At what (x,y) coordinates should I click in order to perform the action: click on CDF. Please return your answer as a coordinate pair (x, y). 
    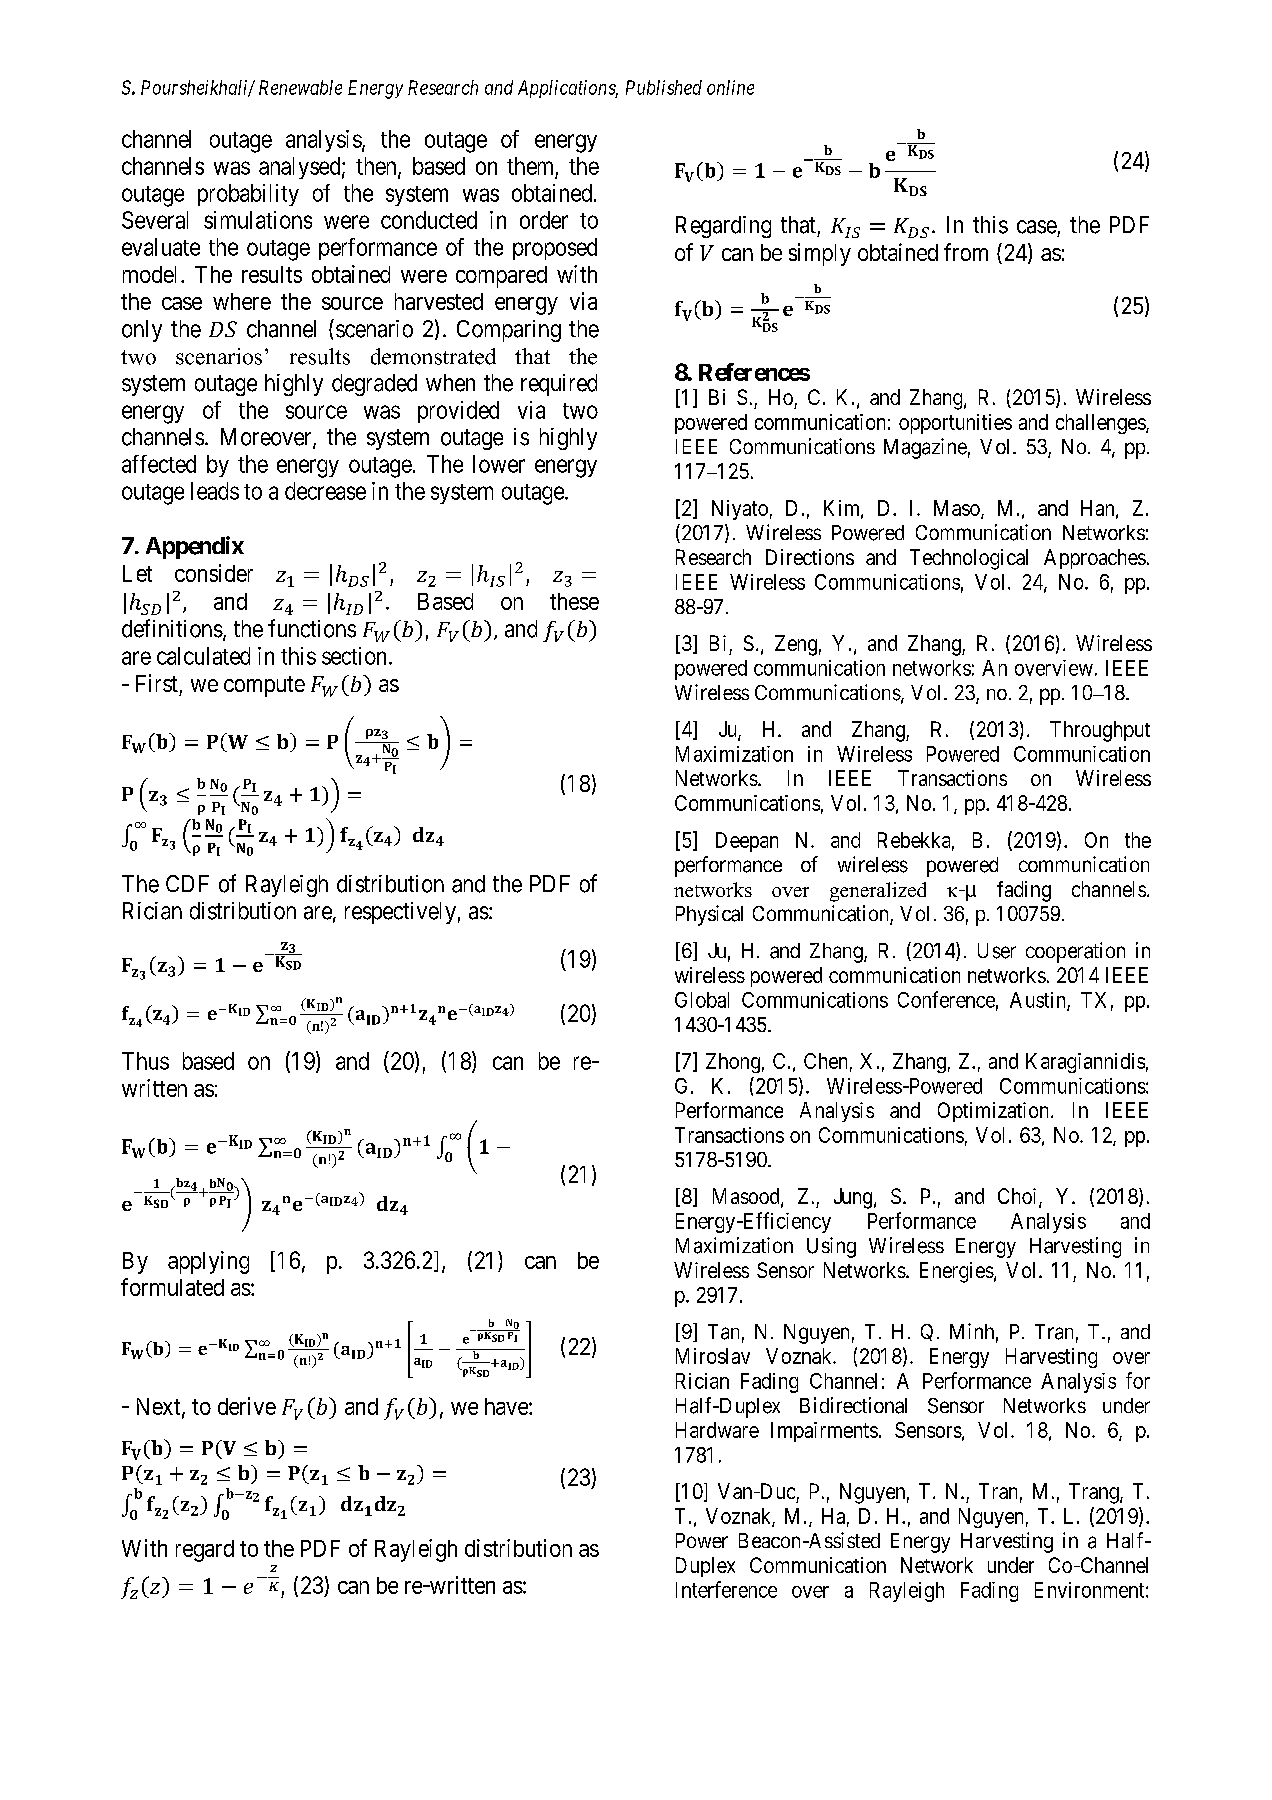
    Looking at the image, I should click on (187, 883).
